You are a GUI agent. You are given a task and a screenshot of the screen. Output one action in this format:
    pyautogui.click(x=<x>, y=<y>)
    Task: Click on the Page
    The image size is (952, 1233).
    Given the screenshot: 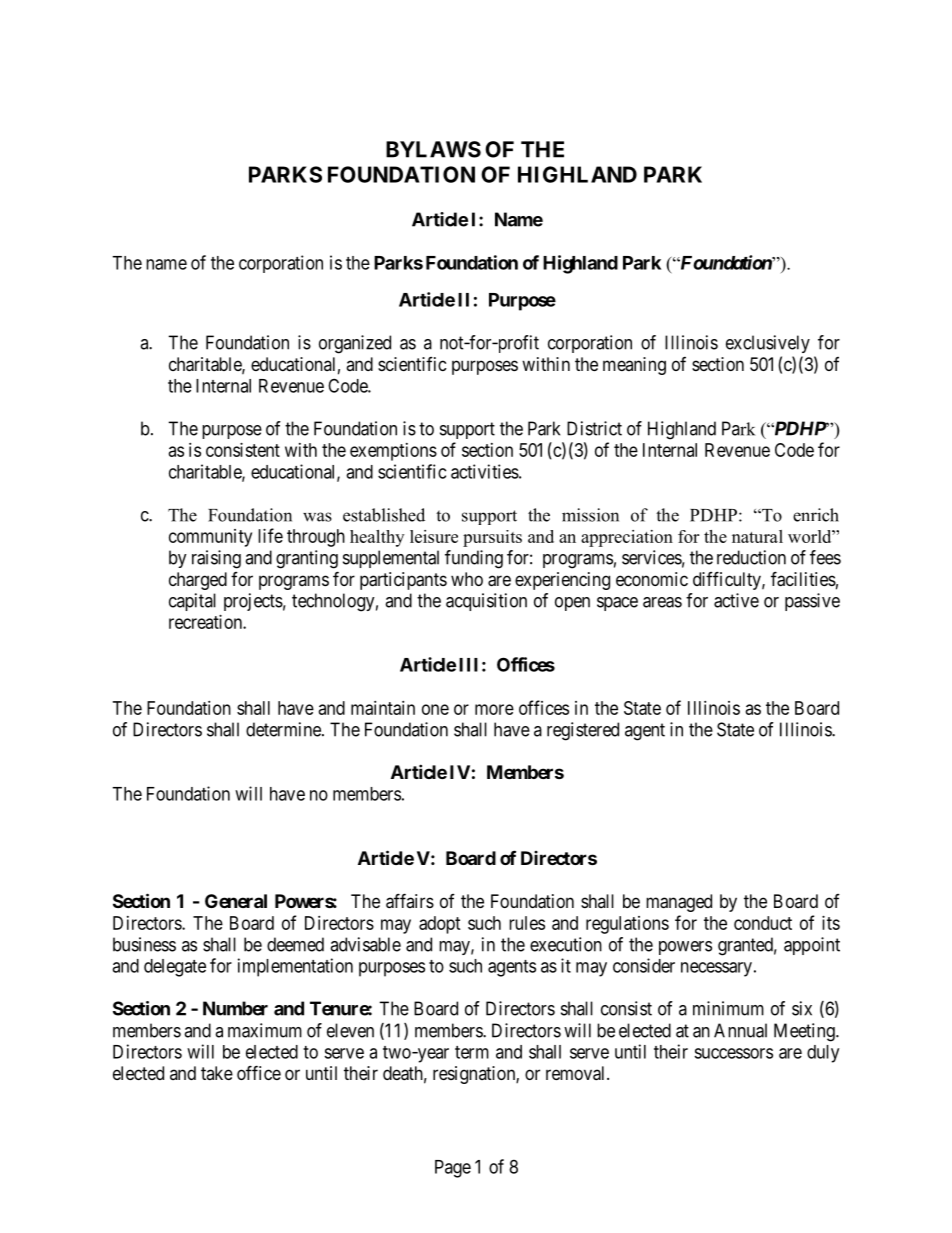 What is the action you would take?
    pyautogui.click(x=453, y=1169)
